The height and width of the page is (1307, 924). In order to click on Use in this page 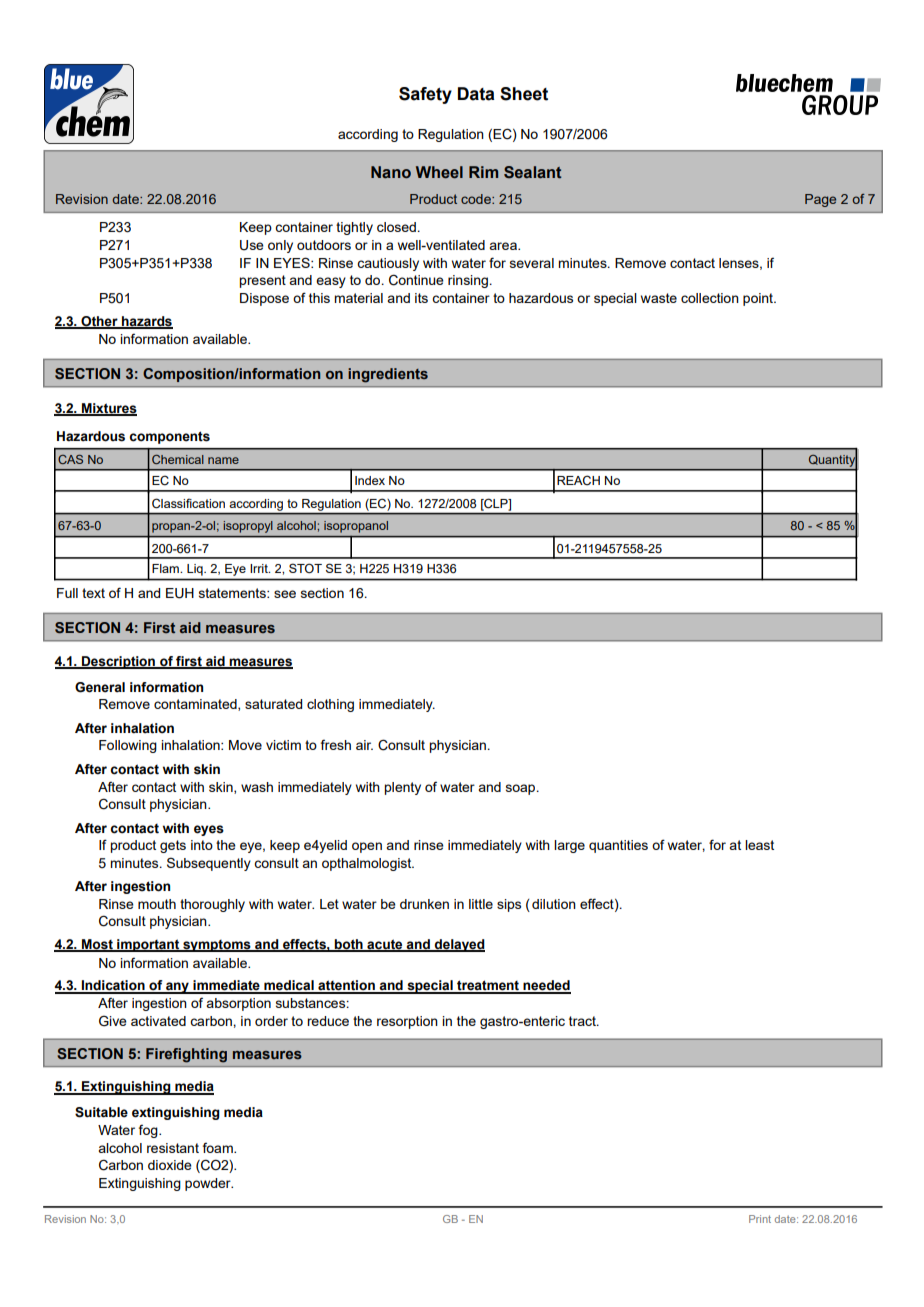, I will do `click(252, 245)`.
